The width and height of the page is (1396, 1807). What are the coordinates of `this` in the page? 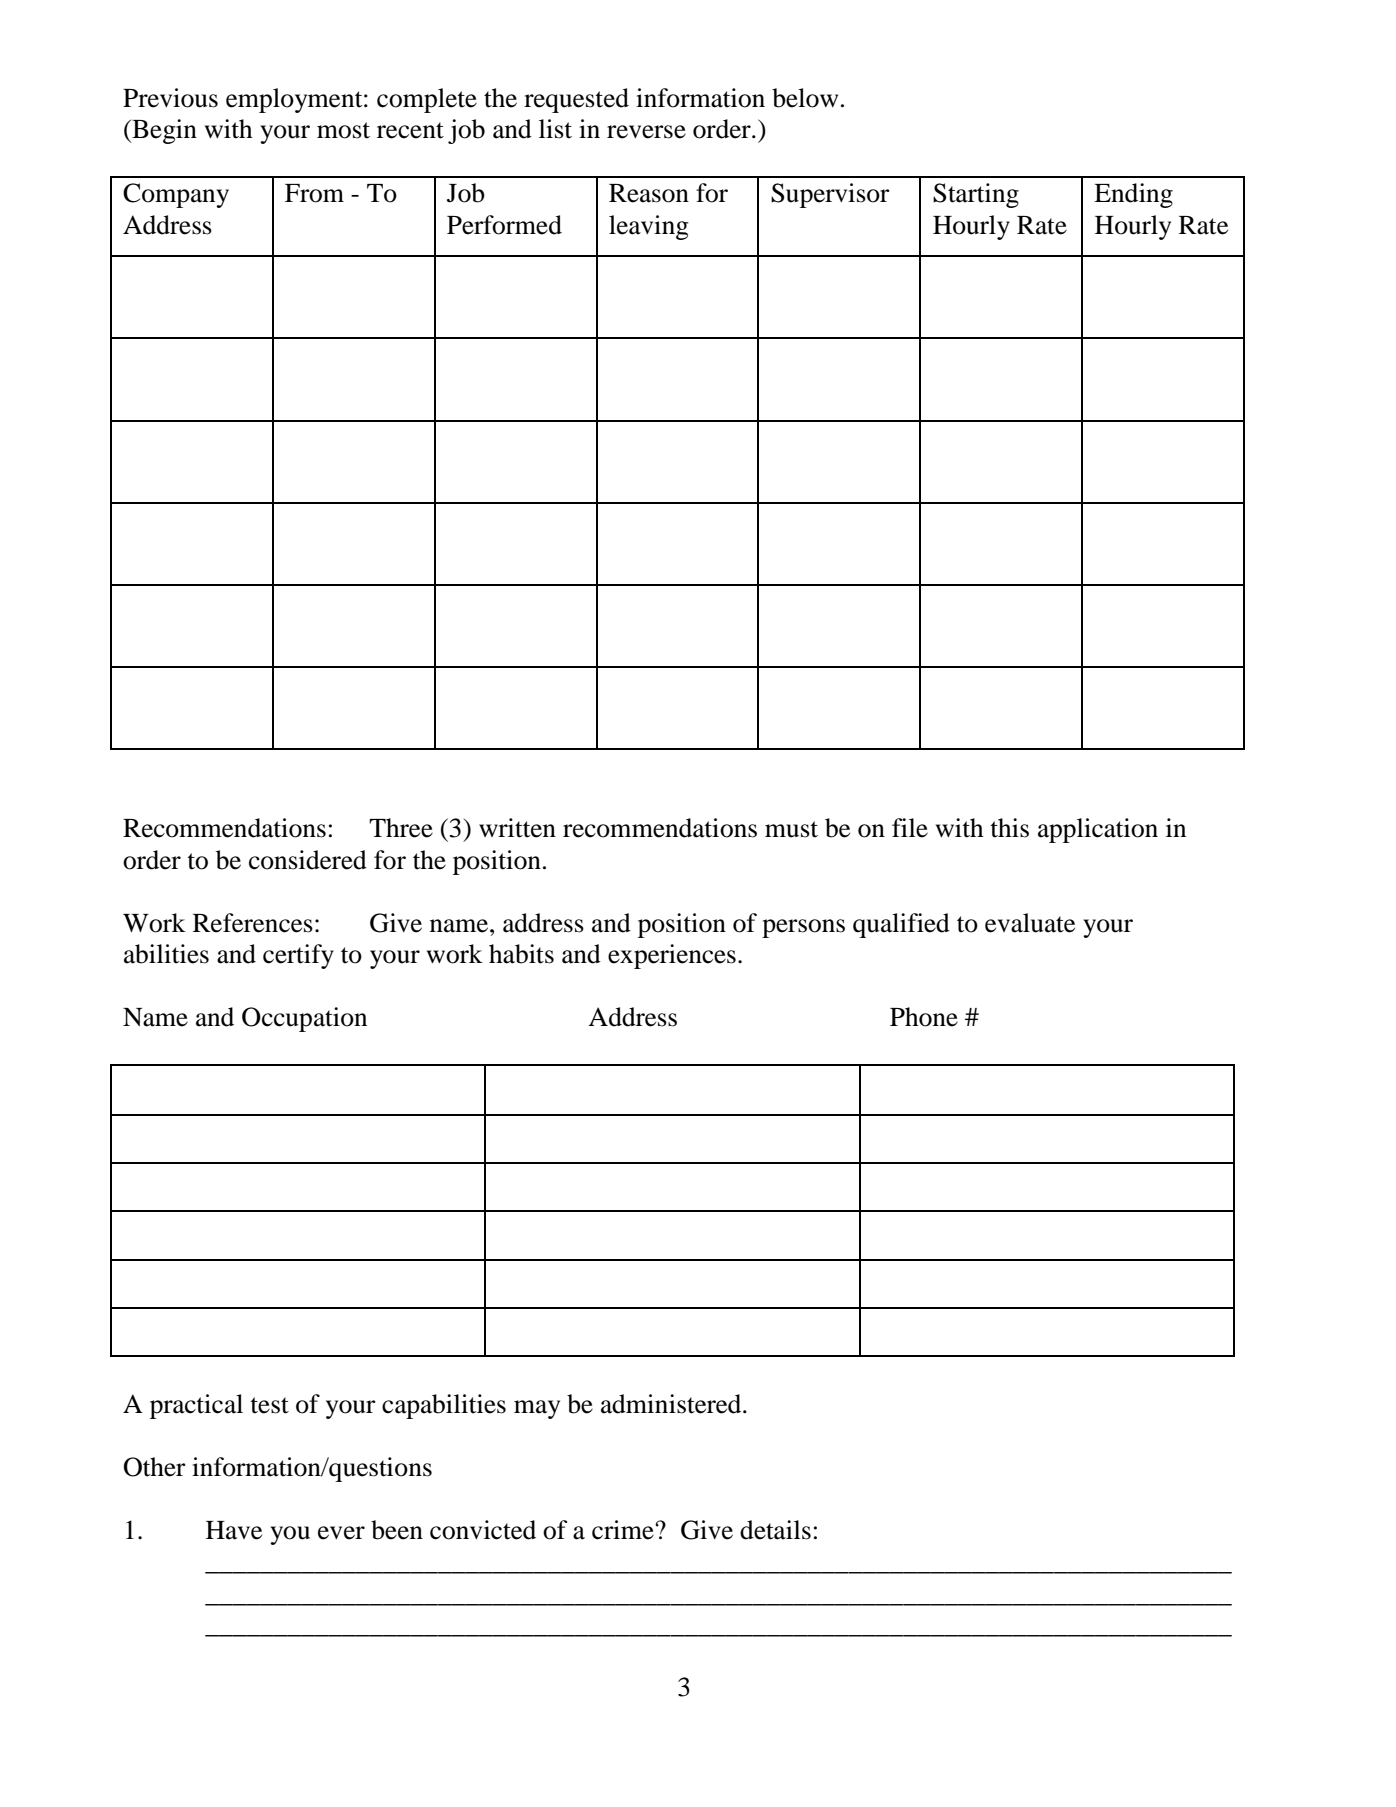 It's located at (1009, 828).
